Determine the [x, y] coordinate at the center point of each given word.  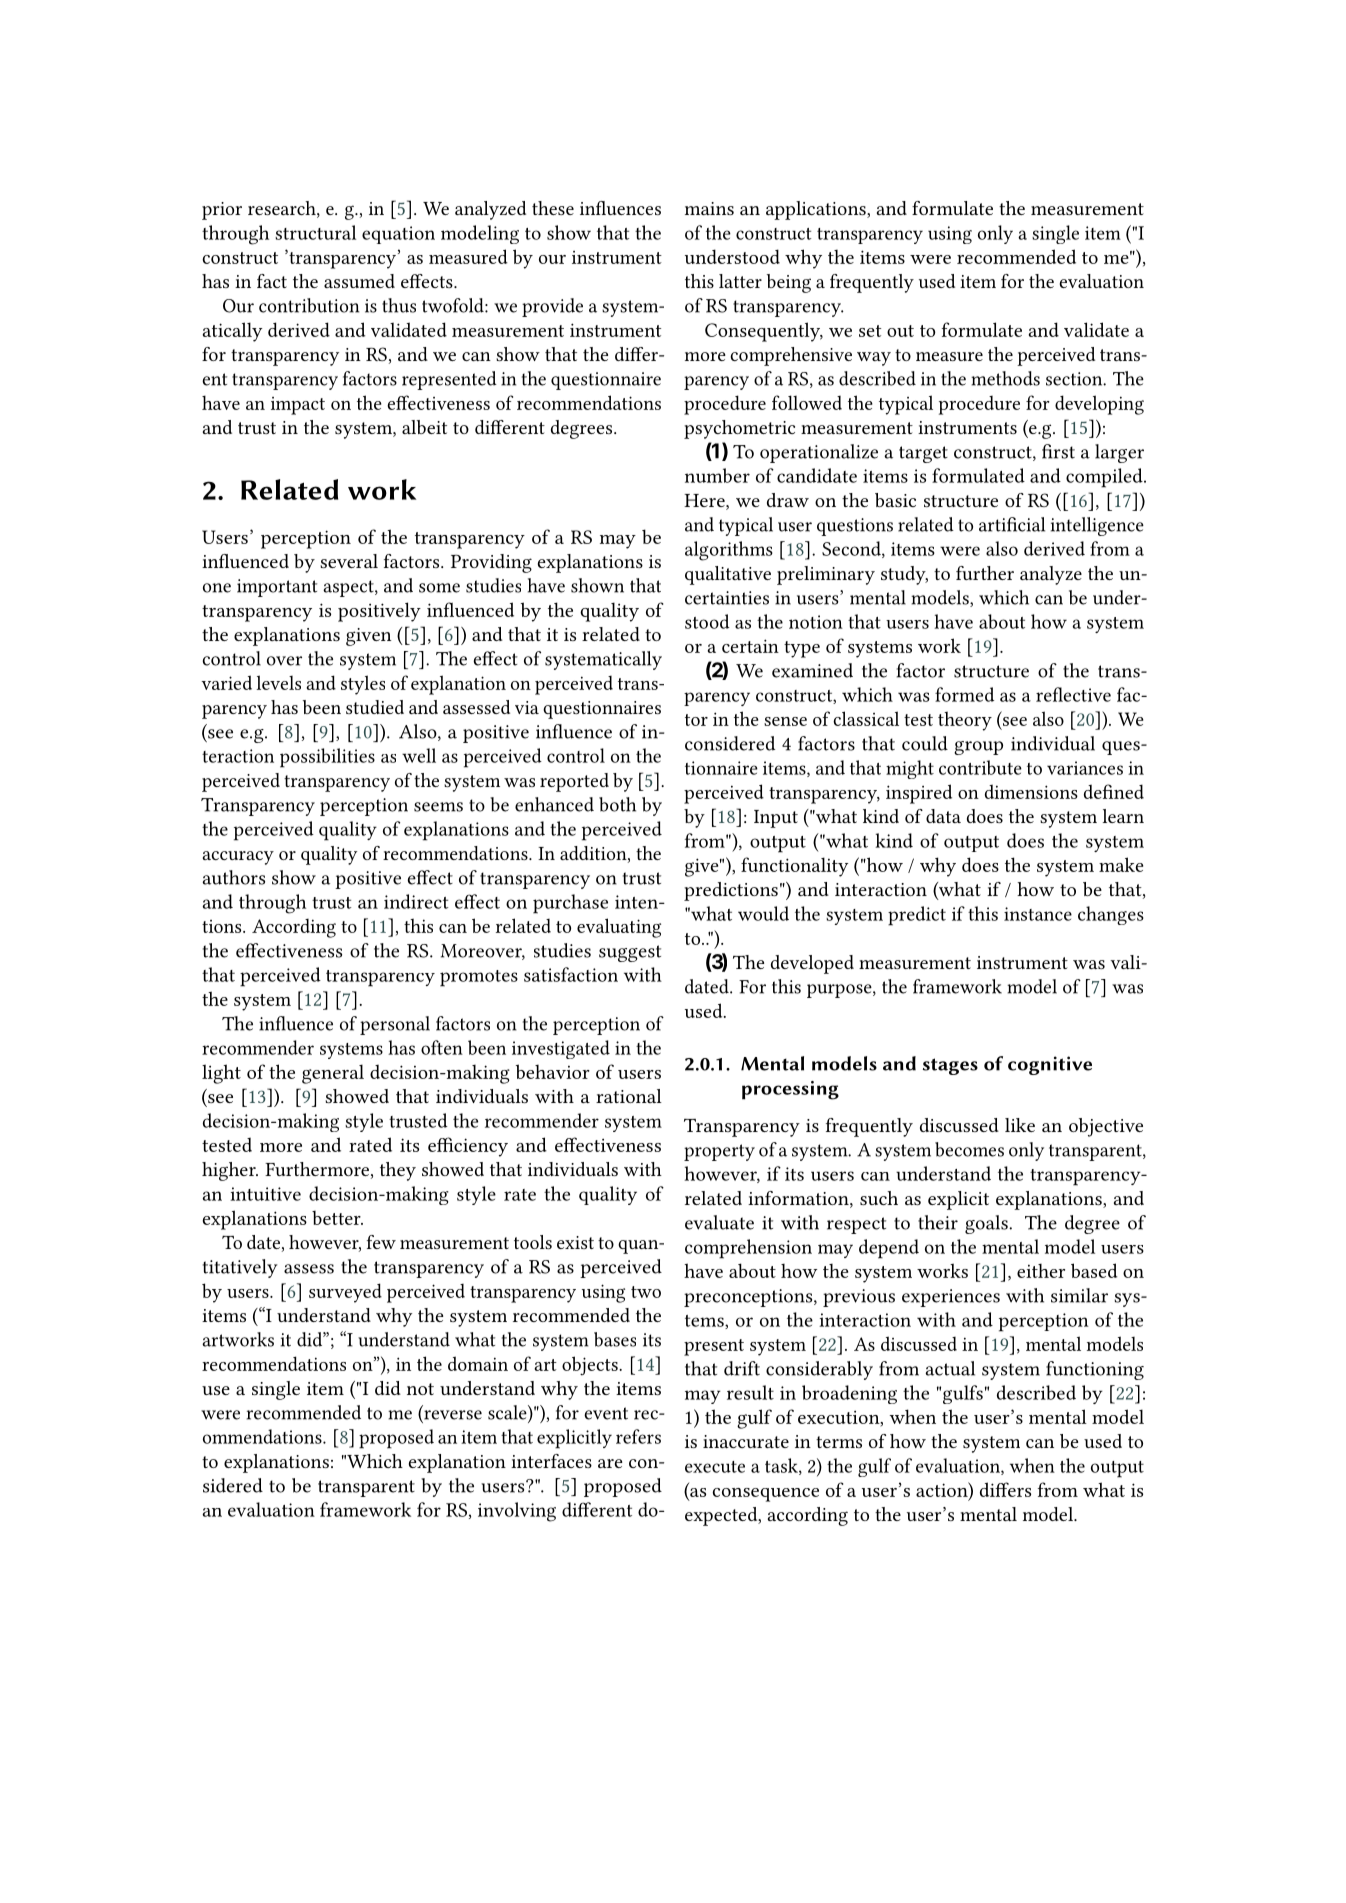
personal [395, 1025]
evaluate [719, 1222]
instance [1038, 914]
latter [740, 281]
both [617, 804]
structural [315, 232]
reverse [452, 1416]
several [349, 561]
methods [1005, 378]
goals [987, 1224]
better [337, 1218]
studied [375, 707]
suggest [630, 953]
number [717, 475]
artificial [1012, 524]
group [978, 748]
